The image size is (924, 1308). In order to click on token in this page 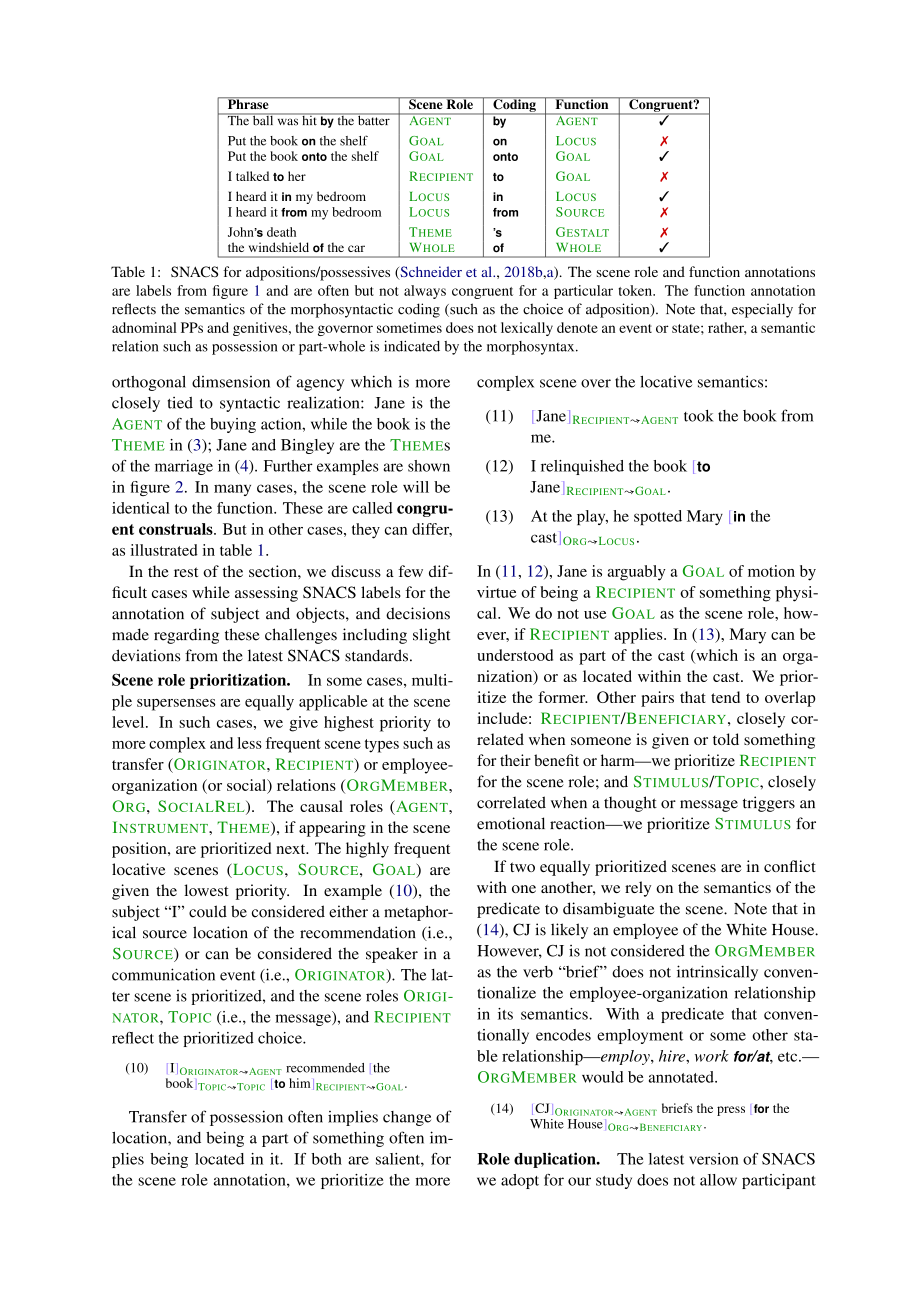, I will do `click(636, 290)`.
